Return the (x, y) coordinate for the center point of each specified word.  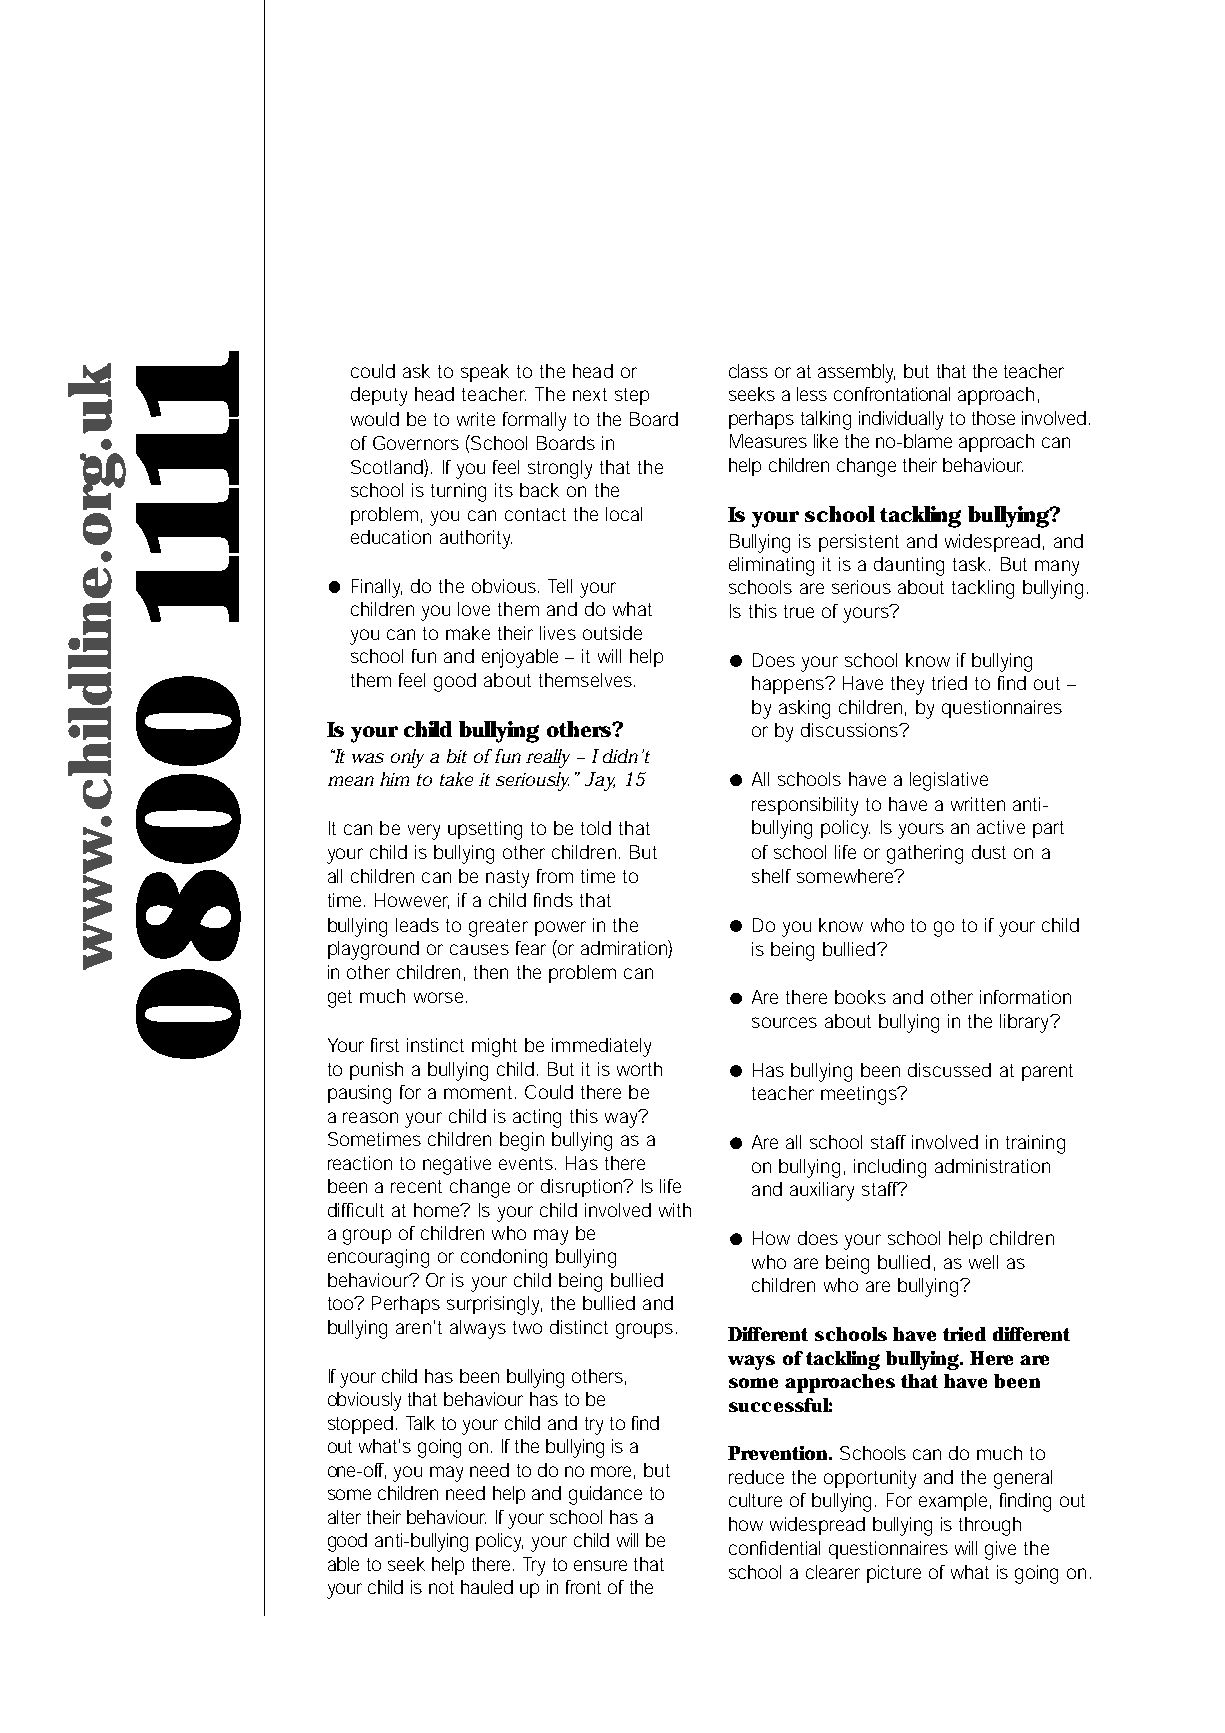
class (748, 371)
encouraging (378, 1258)
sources (784, 1022)
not (441, 1587)
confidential (774, 1548)
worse (440, 997)
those (993, 418)
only (407, 758)
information (1025, 997)
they (907, 685)
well (983, 1262)
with (675, 1210)
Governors (416, 443)
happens (790, 685)
